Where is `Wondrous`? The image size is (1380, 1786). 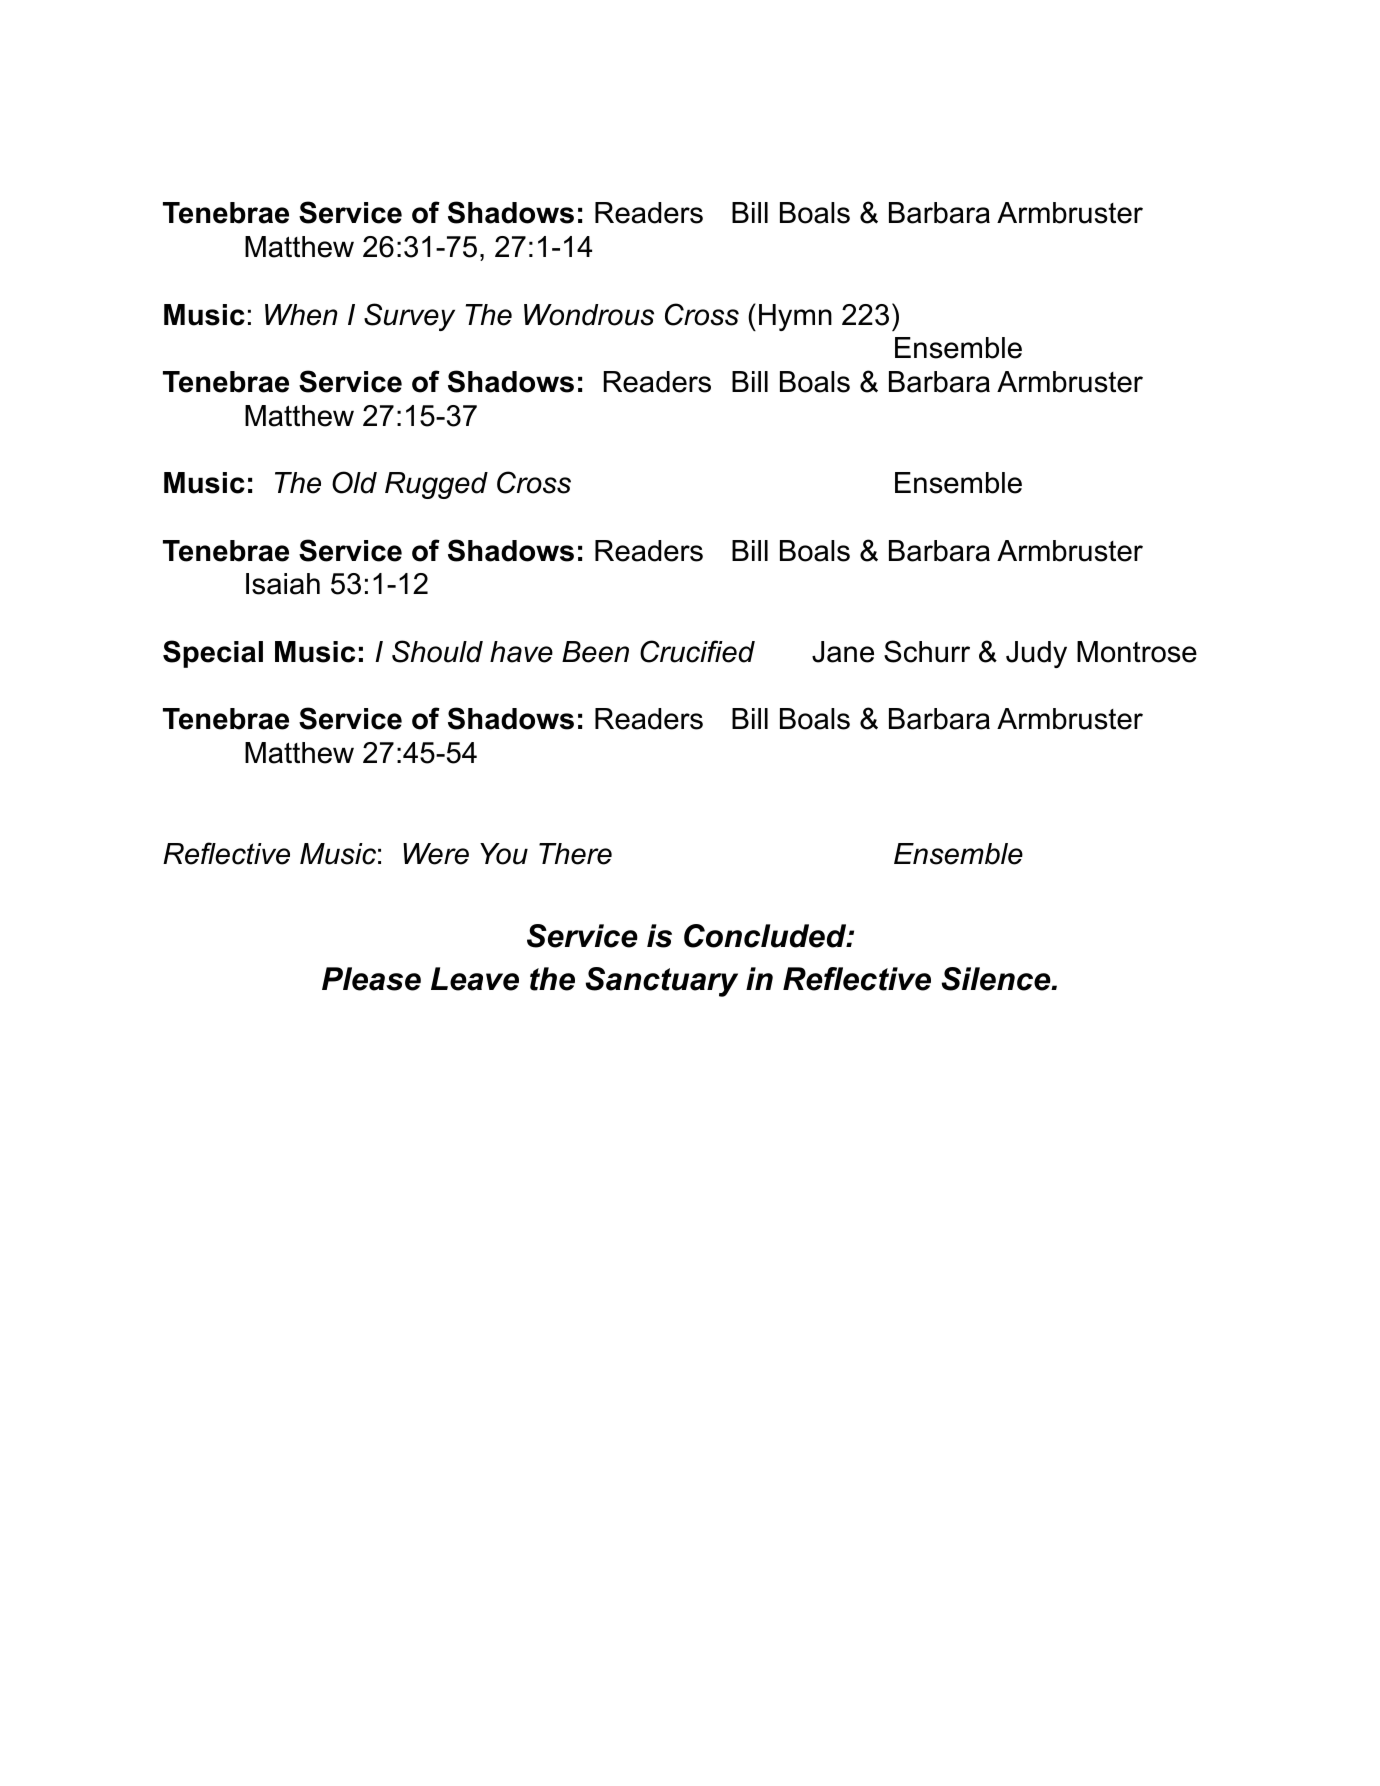
Wondrous is located at coordinates (589, 315).
